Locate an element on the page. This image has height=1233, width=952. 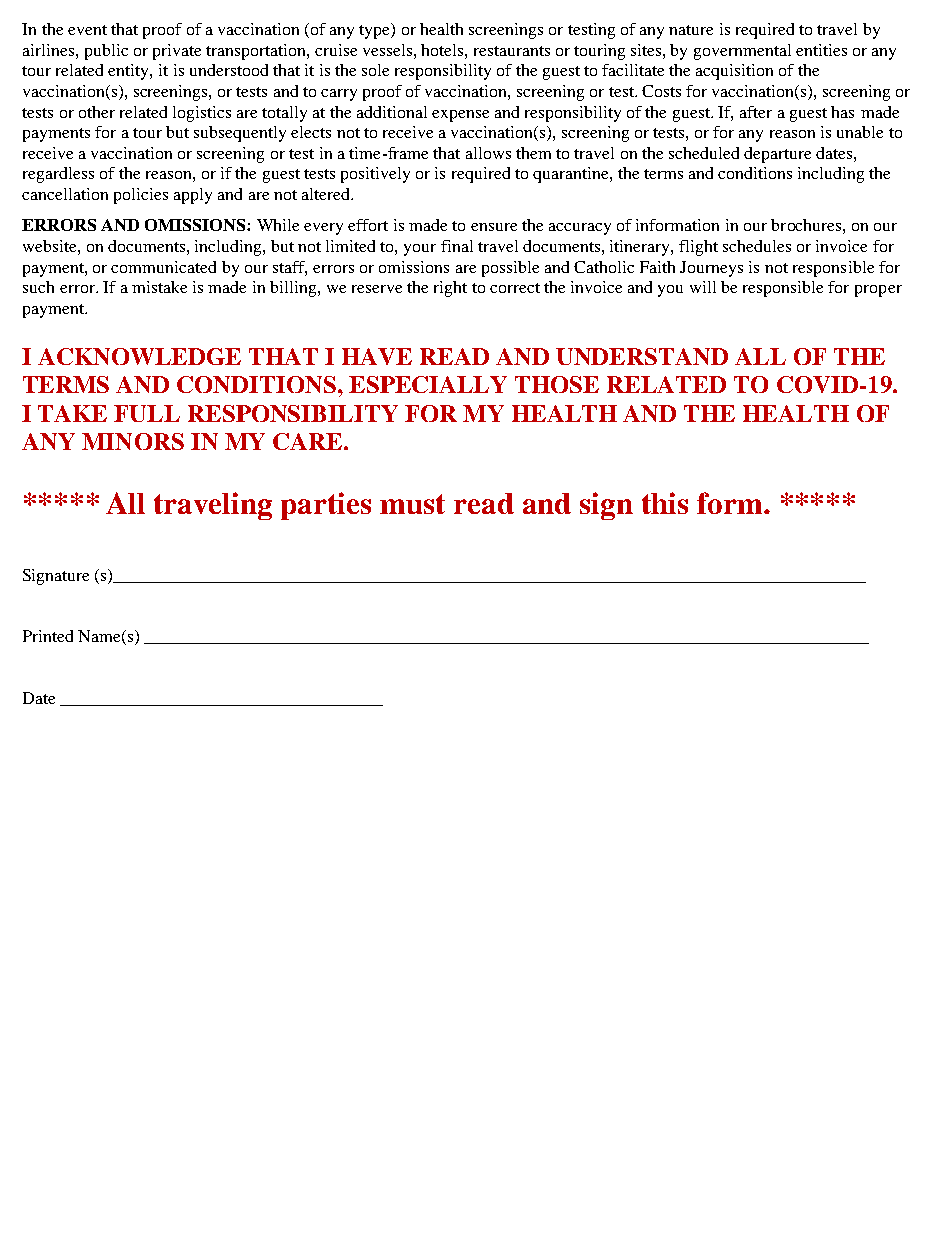
this is located at coordinates (665, 503).
